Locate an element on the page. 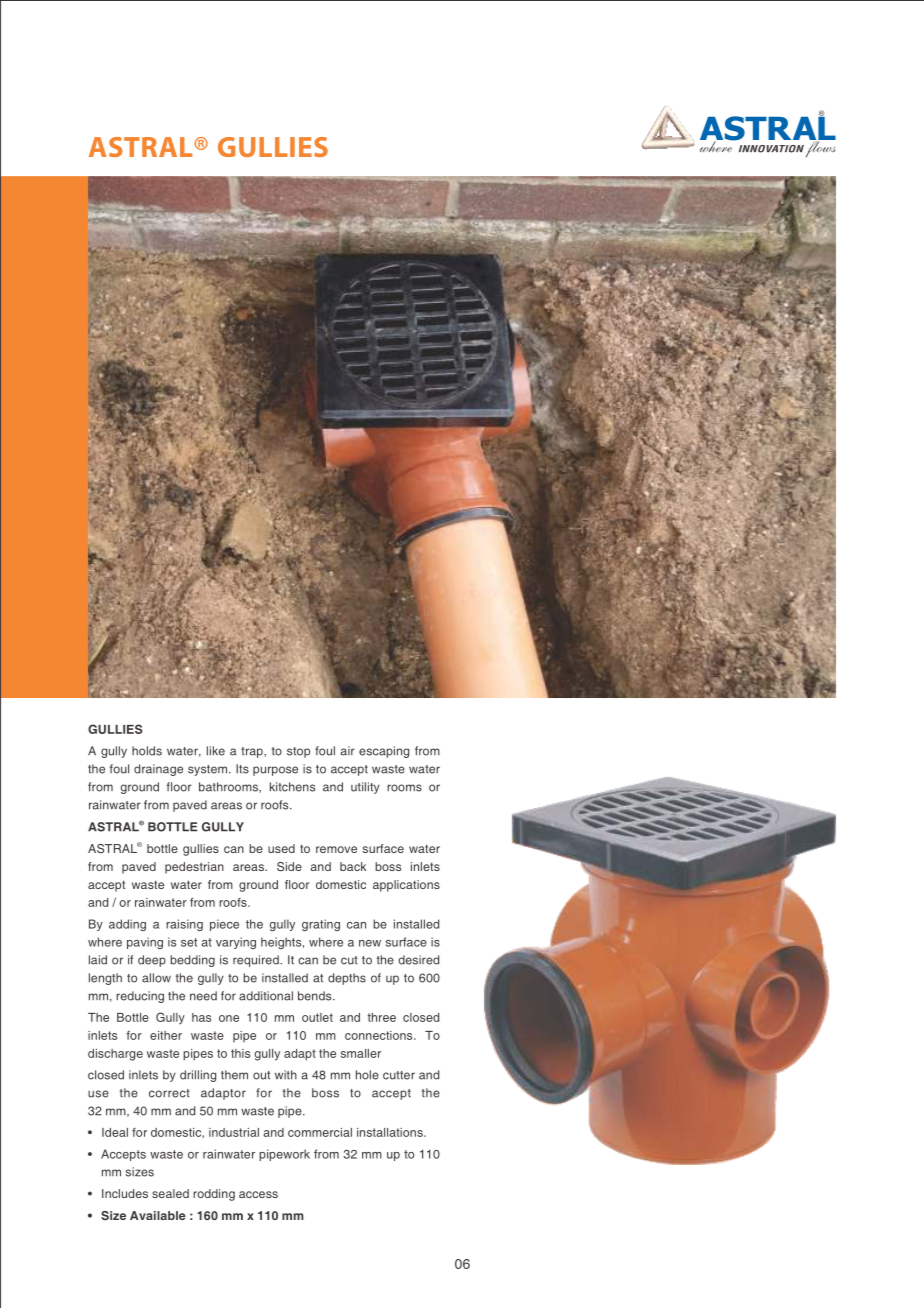 Image resolution: width=924 pixels, height=1308 pixels. pedestrian is located at coordinates (194, 868).
